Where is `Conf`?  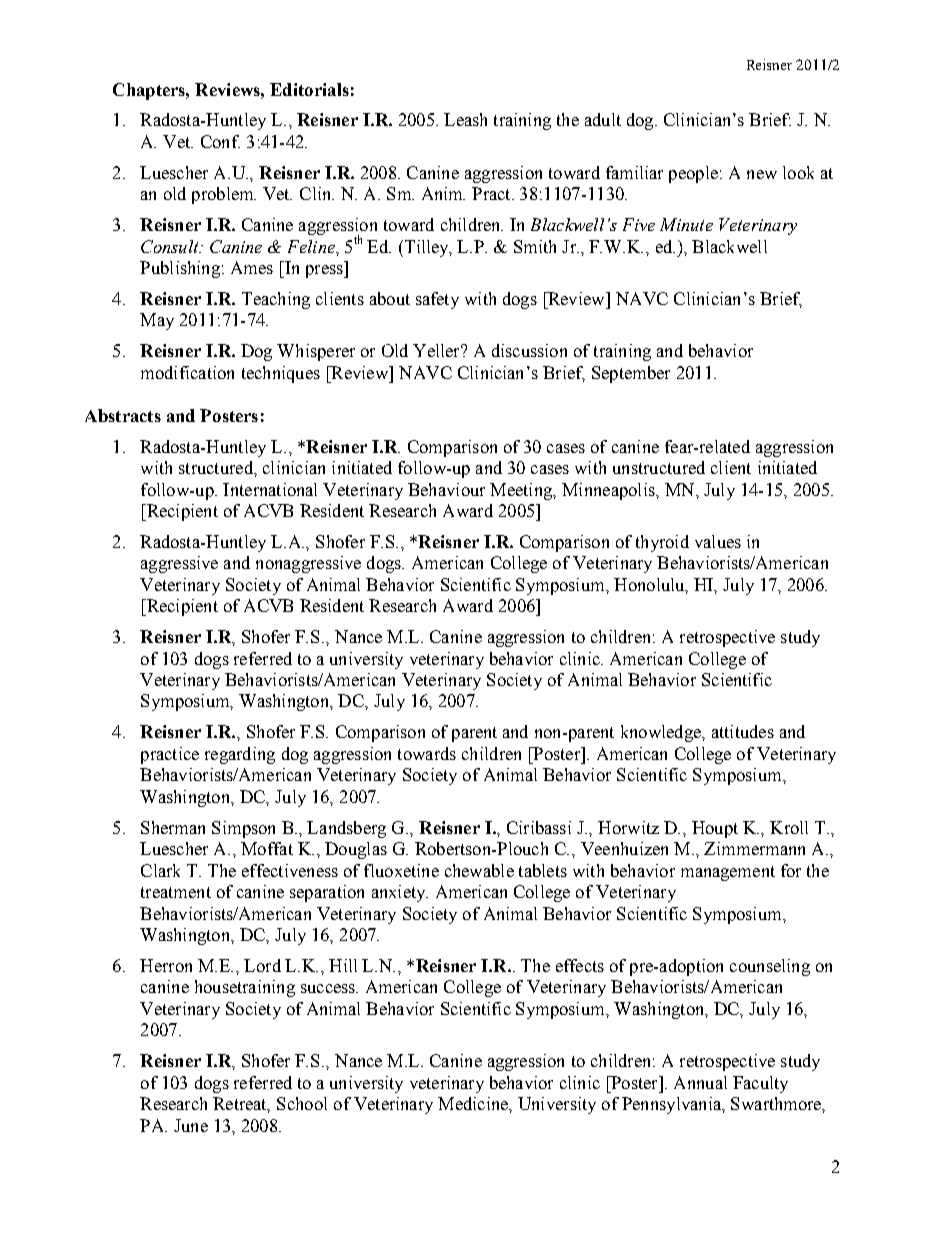
Conf is located at coordinates (220, 141).
